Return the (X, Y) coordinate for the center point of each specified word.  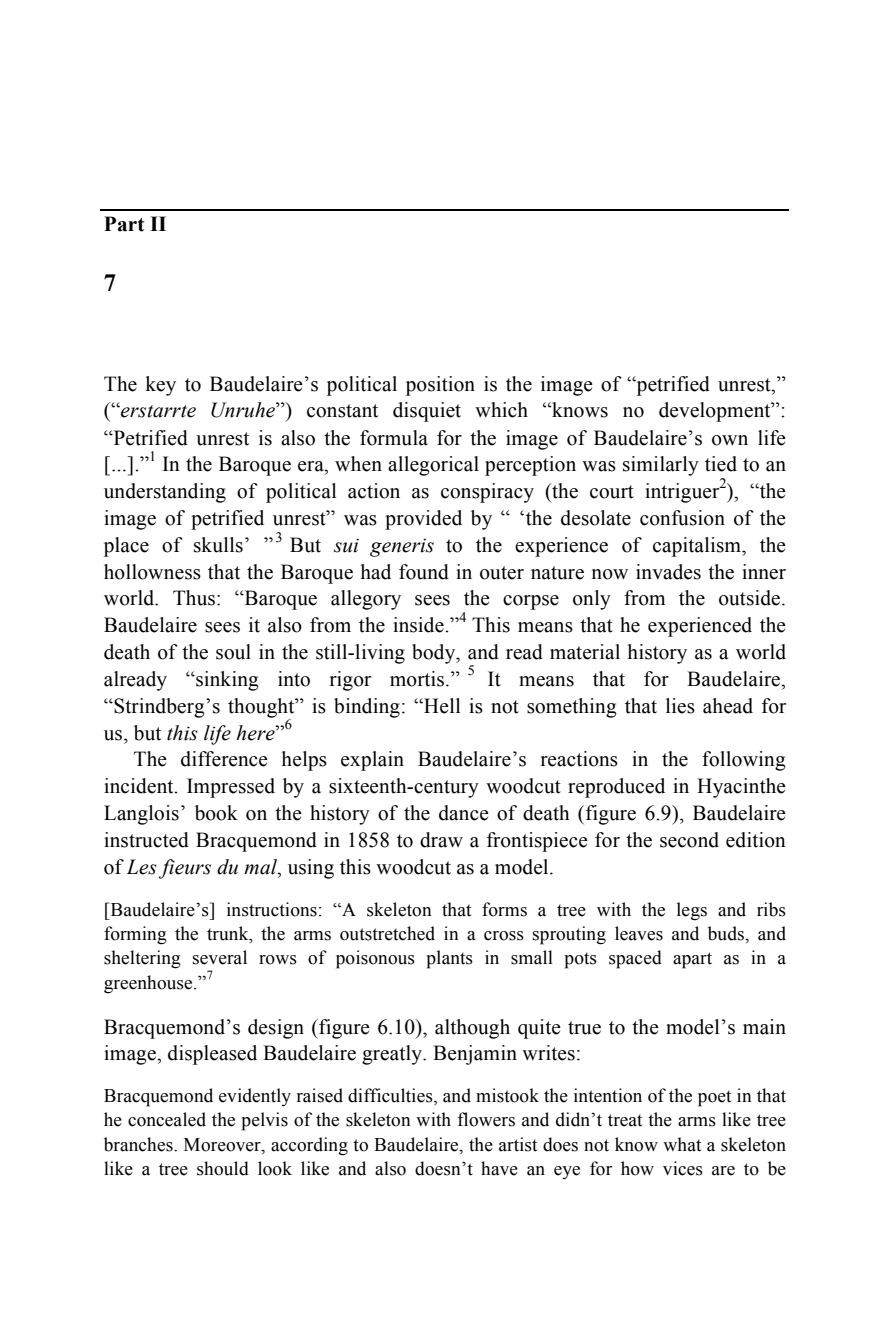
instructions (272, 909)
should (223, 1168)
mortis (418, 679)
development (716, 412)
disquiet (427, 412)
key (160, 386)
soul (233, 652)
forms (504, 909)
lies (680, 706)
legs (692, 911)
